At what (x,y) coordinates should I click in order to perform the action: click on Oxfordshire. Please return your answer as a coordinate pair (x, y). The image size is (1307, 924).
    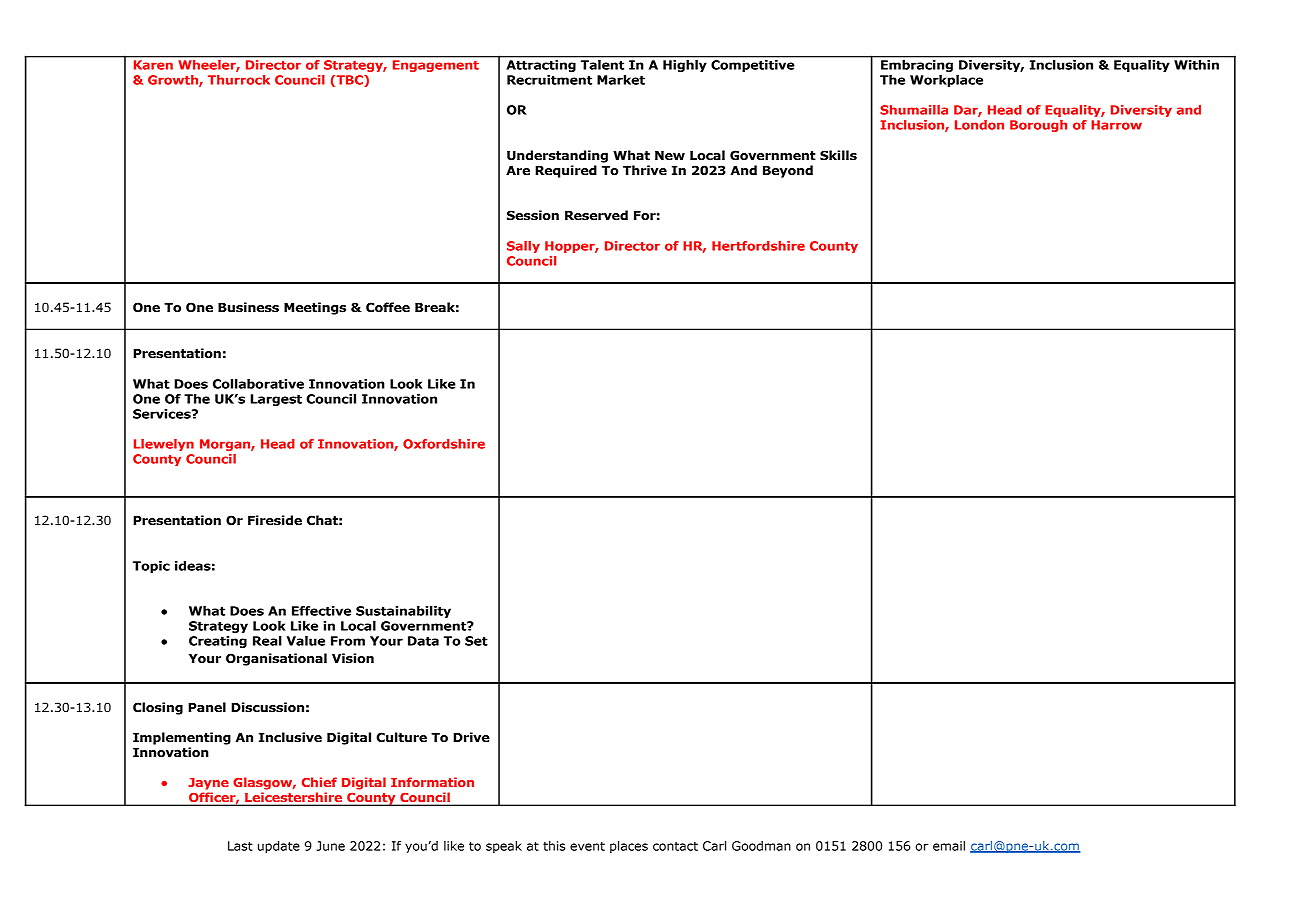
    Looking at the image, I should click on (444, 444).
